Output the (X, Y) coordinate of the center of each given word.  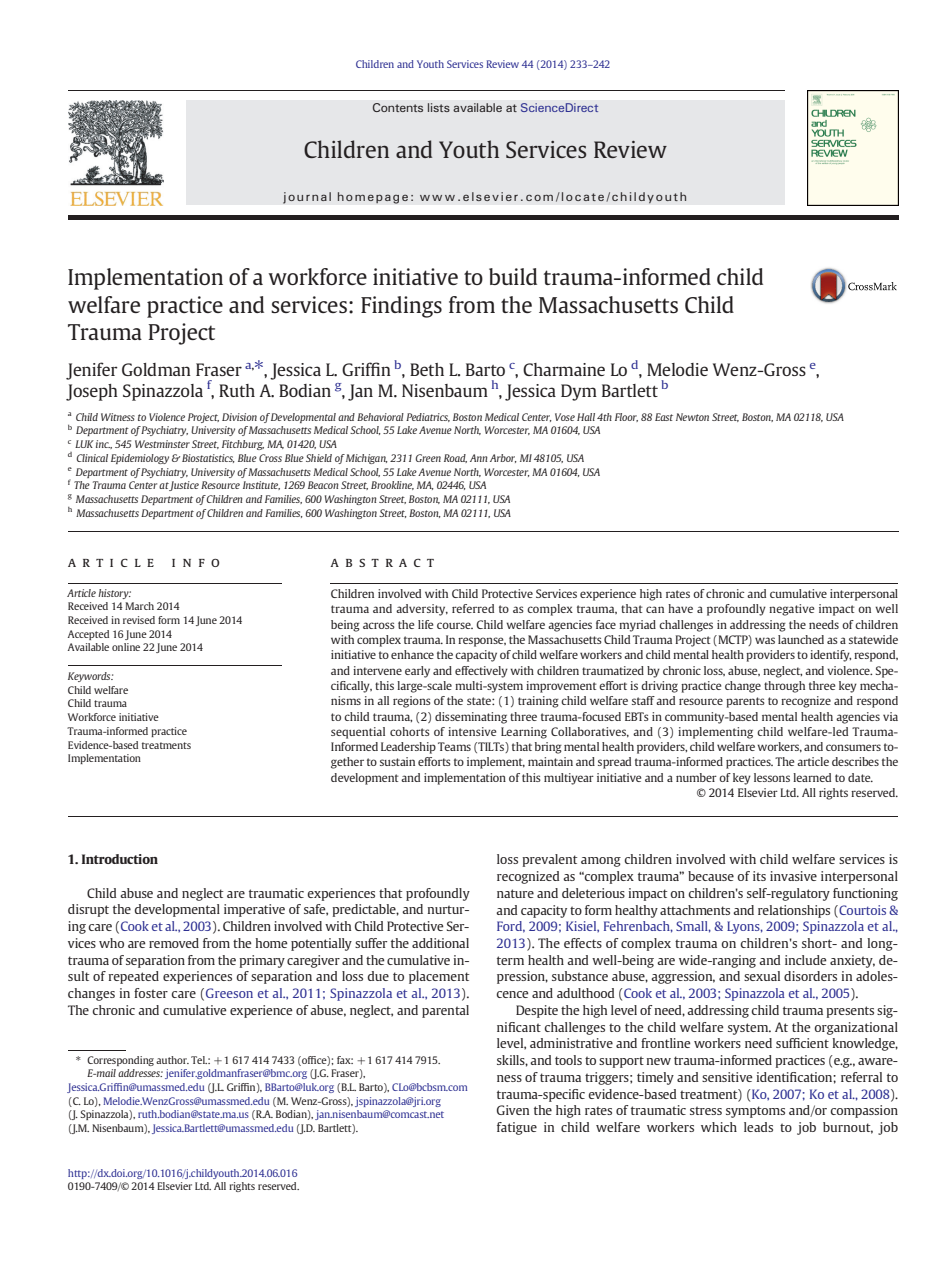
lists (439, 107)
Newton (692, 417)
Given (513, 1110)
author (172, 1060)
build (513, 276)
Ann (479, 458)
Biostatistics (208, 458)
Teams (454, 746)
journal (307, 198)
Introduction (120, 859)
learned (812, 777)
